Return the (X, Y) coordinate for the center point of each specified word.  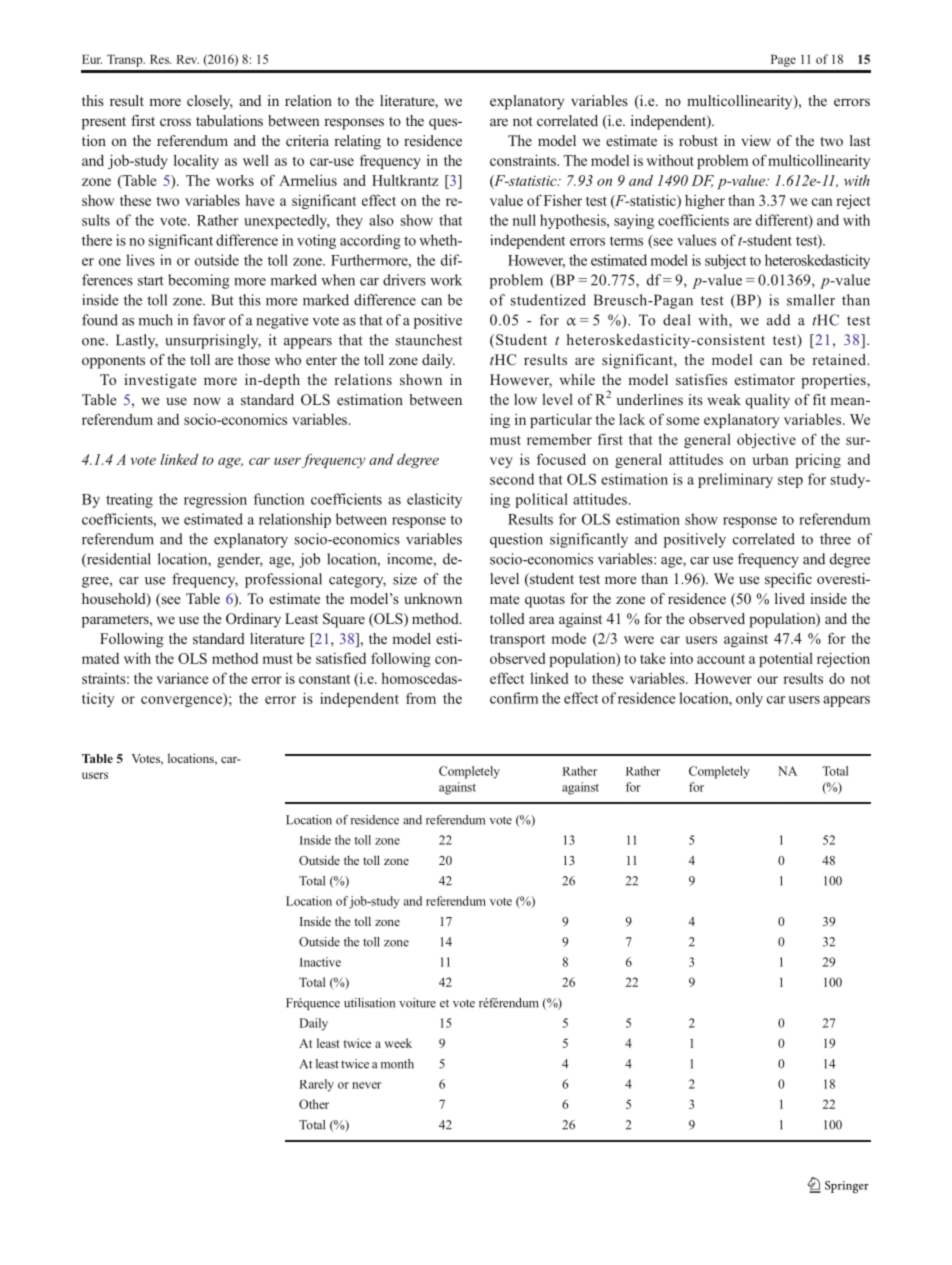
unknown (433, 598)
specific (788, 580)
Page (783, 60)
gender (240, 560)
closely (210, 102)
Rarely (316, 1085)
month (397, 1064)
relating (357, 142)
